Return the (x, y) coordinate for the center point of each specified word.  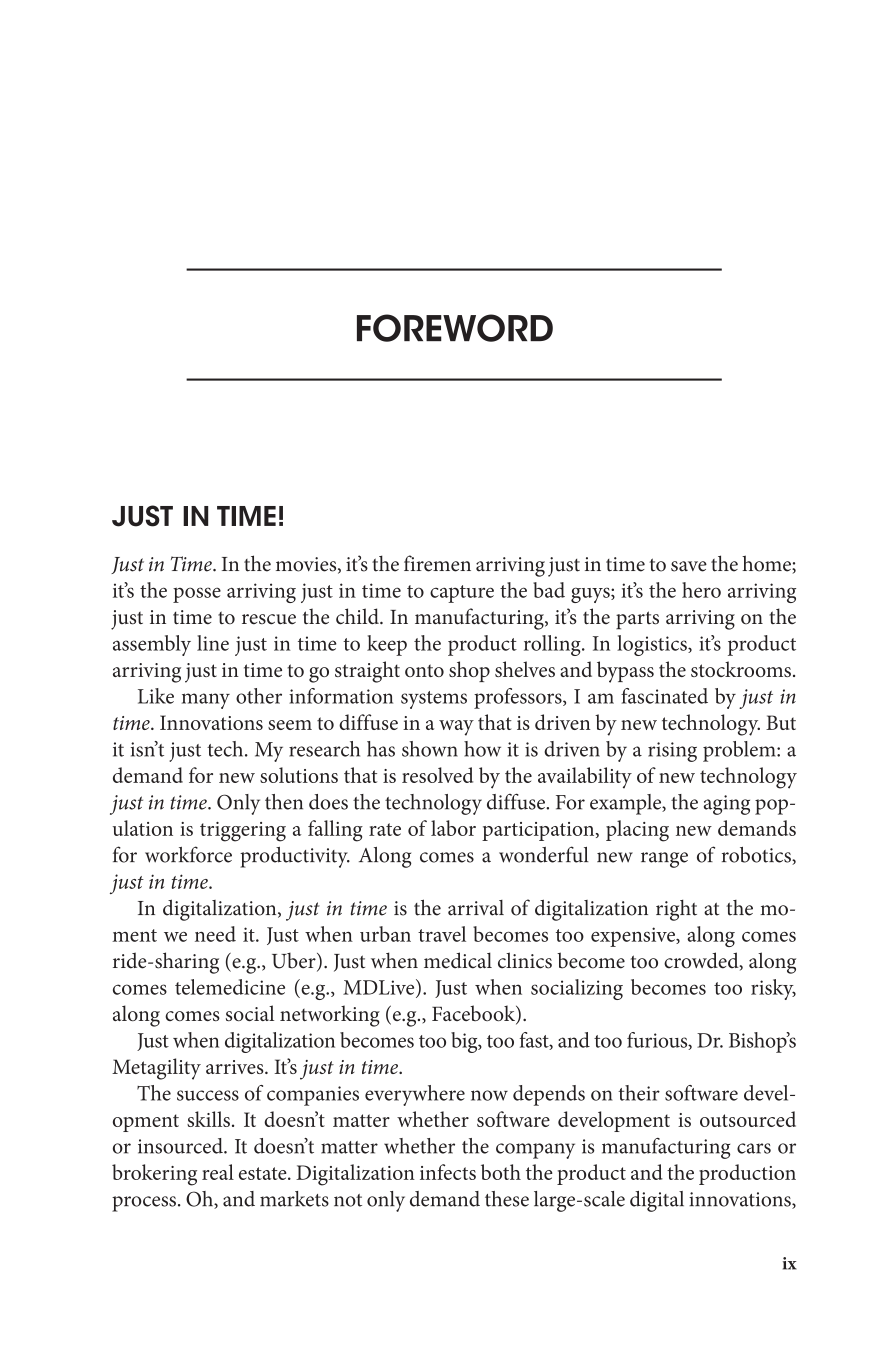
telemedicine (230, 987)
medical (458, 960)
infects (448, 1172)
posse (197, 595)
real (218, 1172)
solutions (299, 775)
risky (773, 989)
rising (672, 752)
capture (462, 594)
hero (701, 590)
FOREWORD (455, 328)
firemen (437, 563)
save (689, 566)
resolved (437, 775)
